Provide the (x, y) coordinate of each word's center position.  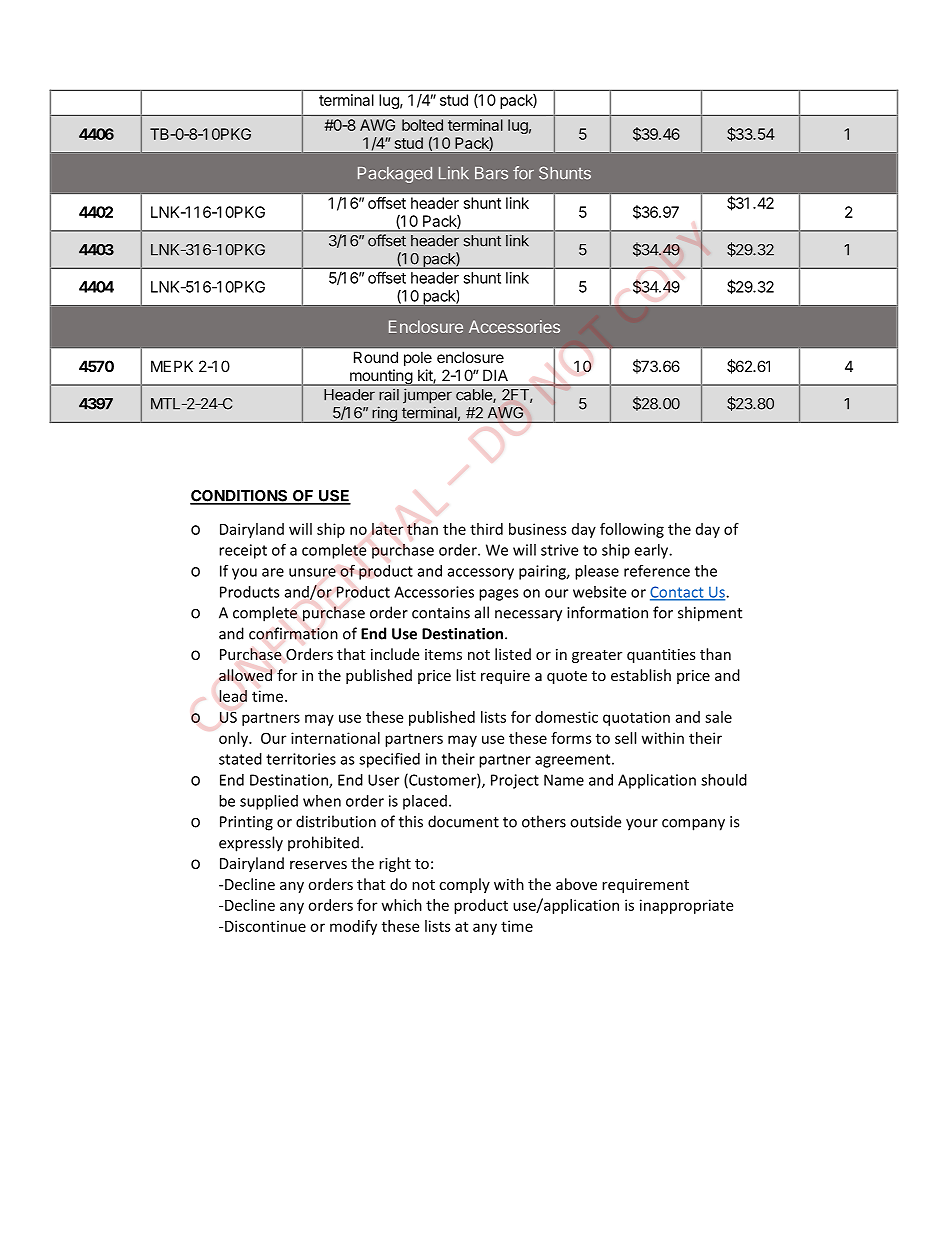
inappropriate (686, 906)
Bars (491, 173)
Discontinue (265, 926)
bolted (422, 125)
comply (464, 885)
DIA (495, 375)
